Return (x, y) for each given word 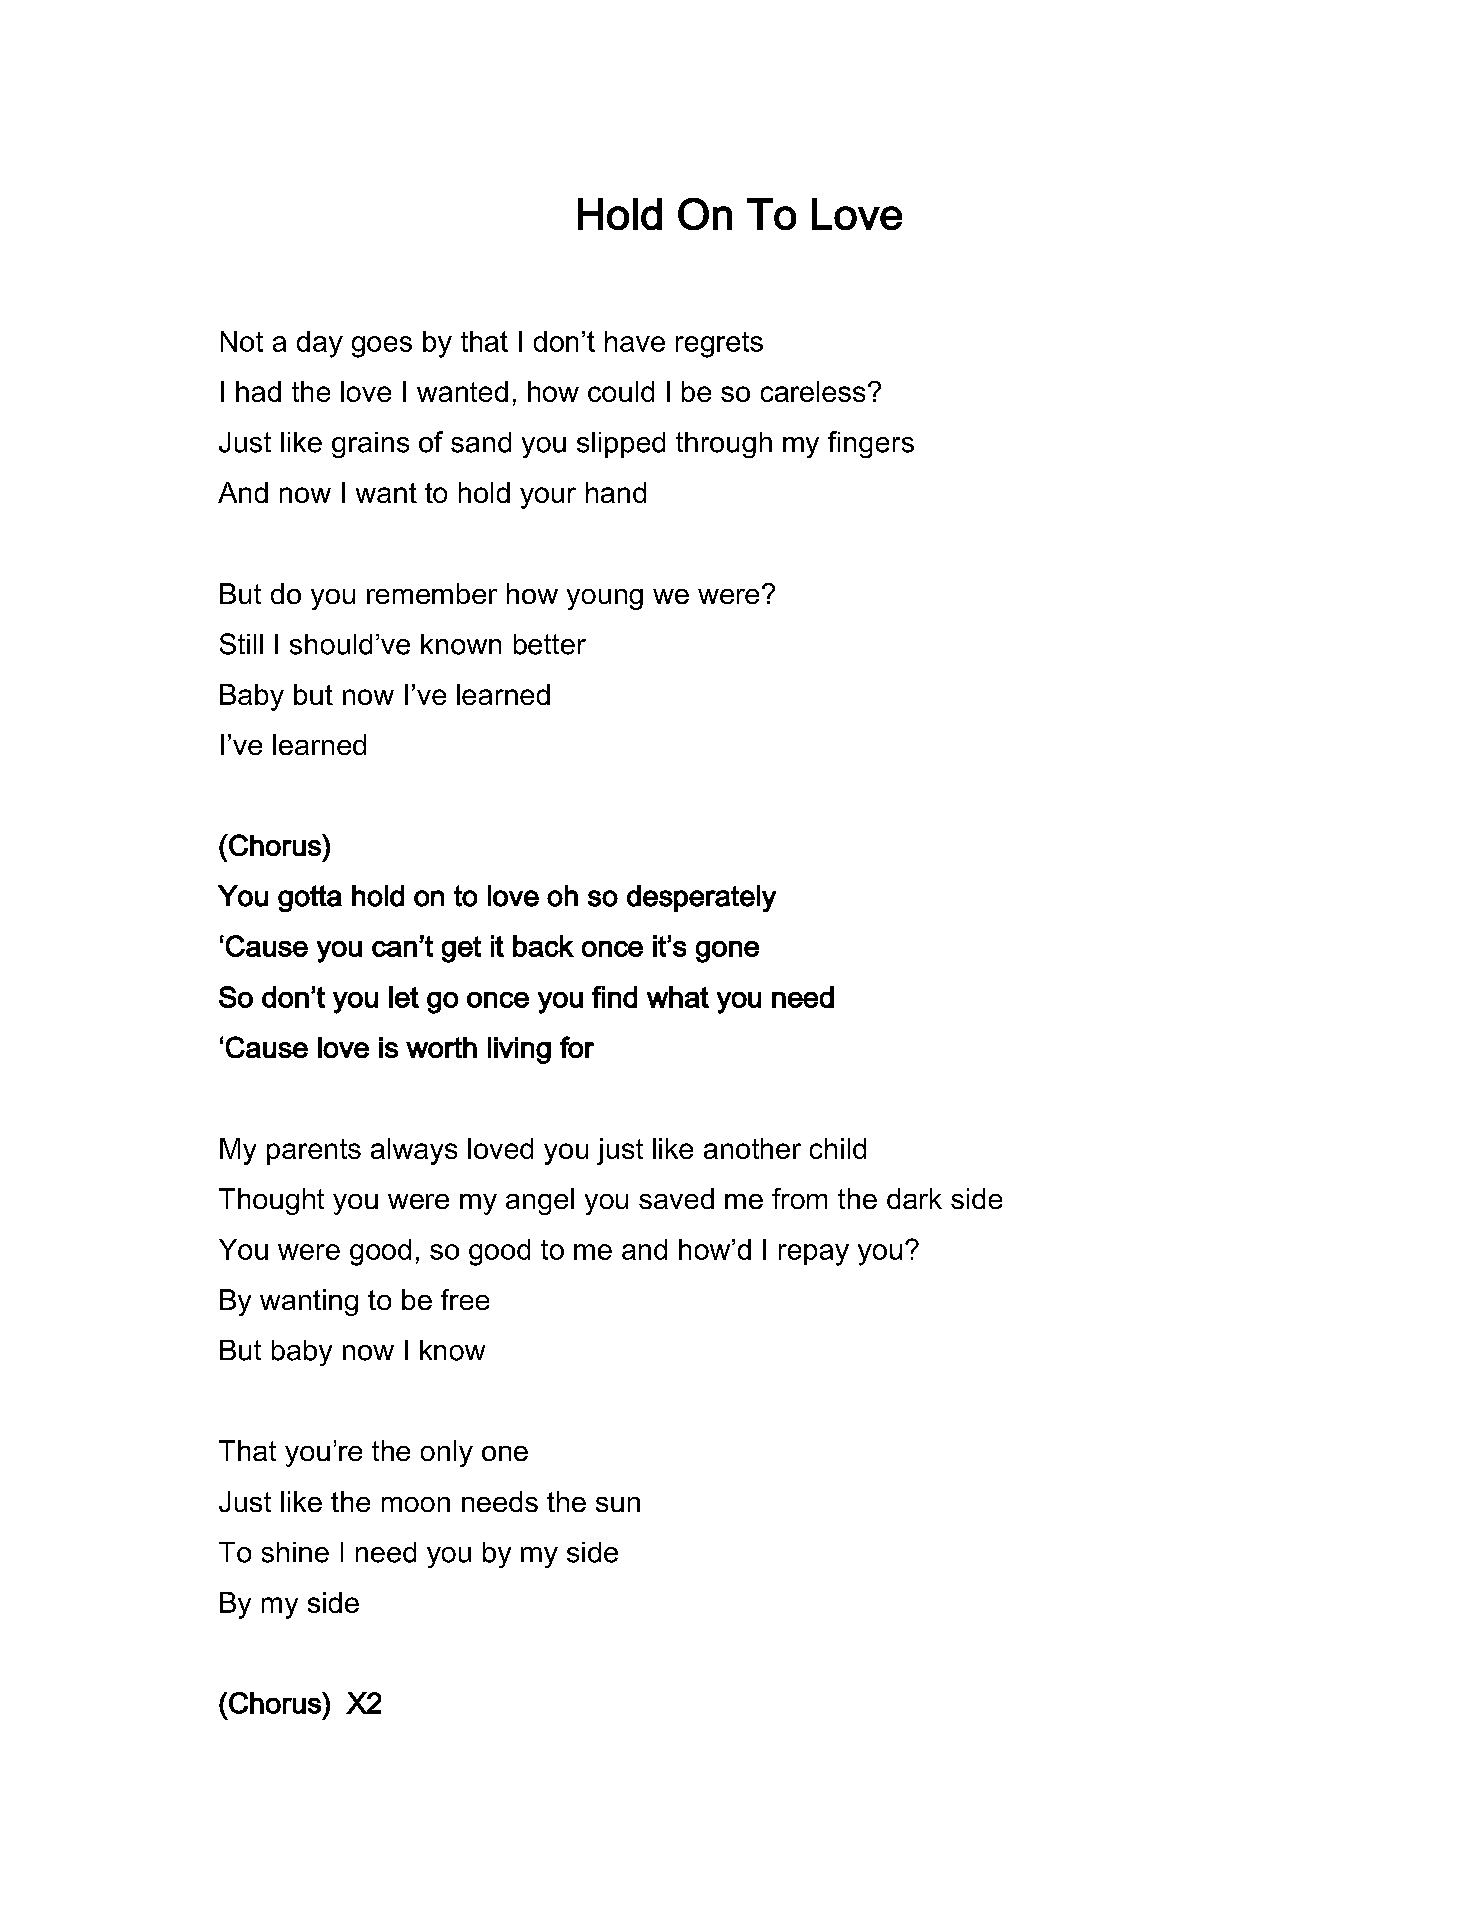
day (320, 344)
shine (295, 1552)
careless (813, 391)
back (543, 946)
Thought (271, 1201)
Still (241, 644)
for (577, 1047)
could (621, 391)
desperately (701, 898)
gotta (310, 898)
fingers (871, 444)
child (838, 1148)
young (605, 599)
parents (314, 1152)
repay (814, 1255)
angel (540, 1201)
